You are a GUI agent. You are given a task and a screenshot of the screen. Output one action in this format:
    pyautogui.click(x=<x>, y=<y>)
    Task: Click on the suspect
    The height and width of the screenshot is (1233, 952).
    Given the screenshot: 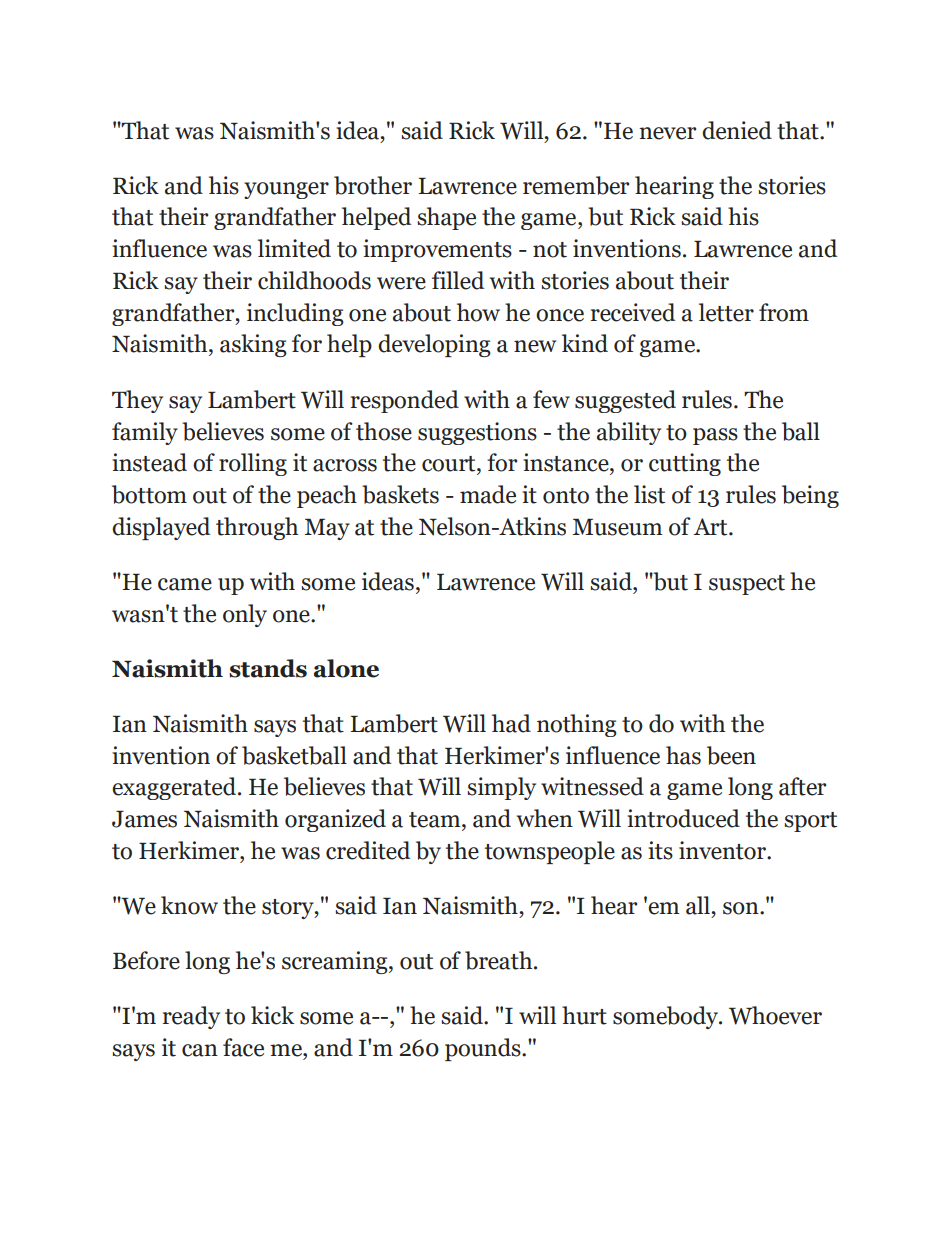 What is the action you would take?
    pyautogui.click(x=747, y=585)
